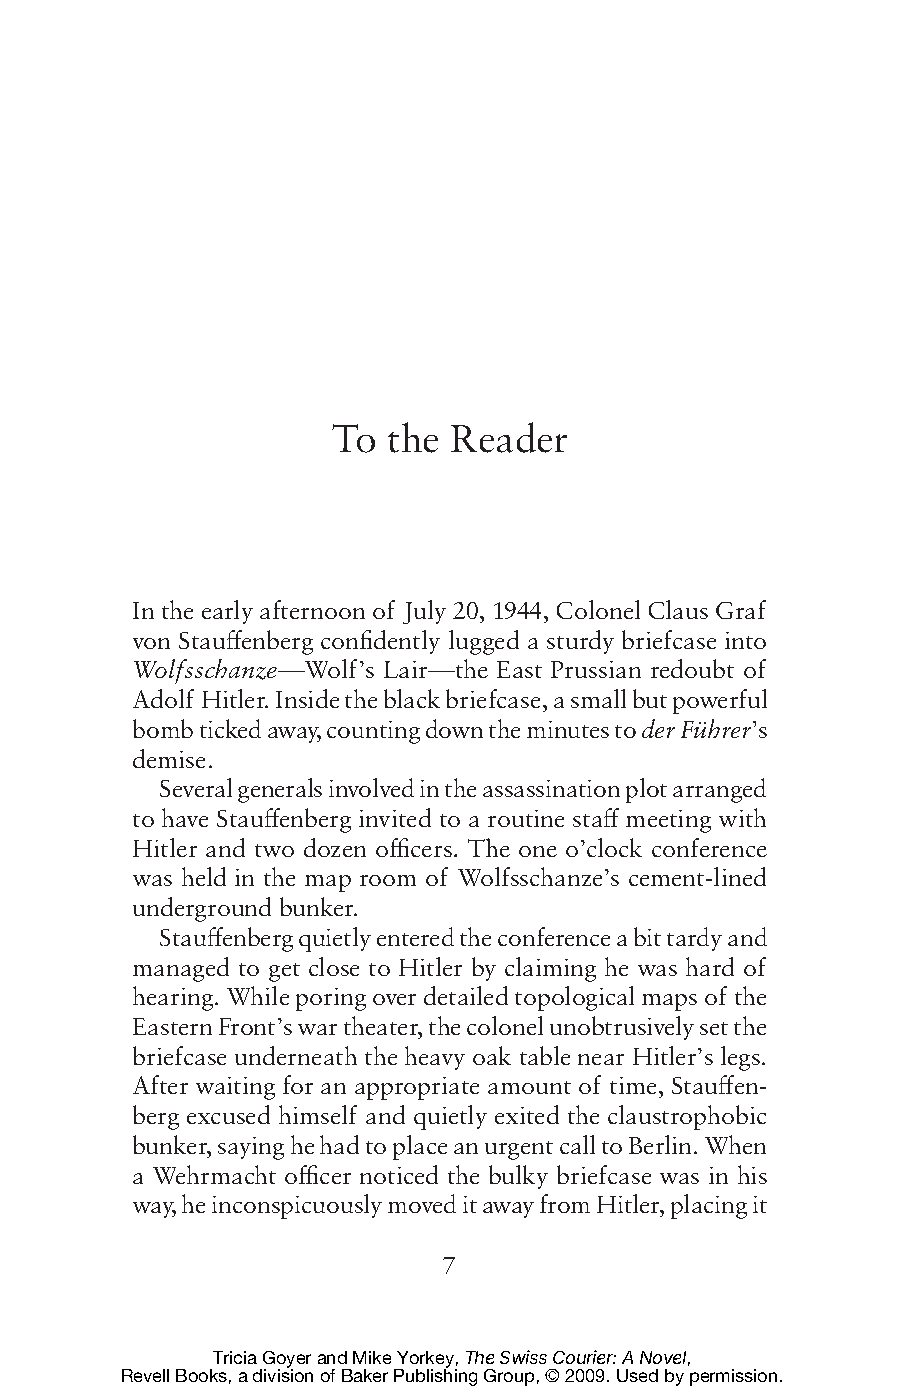 The width and height of the document is (905, 1399). I want to click on redoubt, so click(692, 668).
